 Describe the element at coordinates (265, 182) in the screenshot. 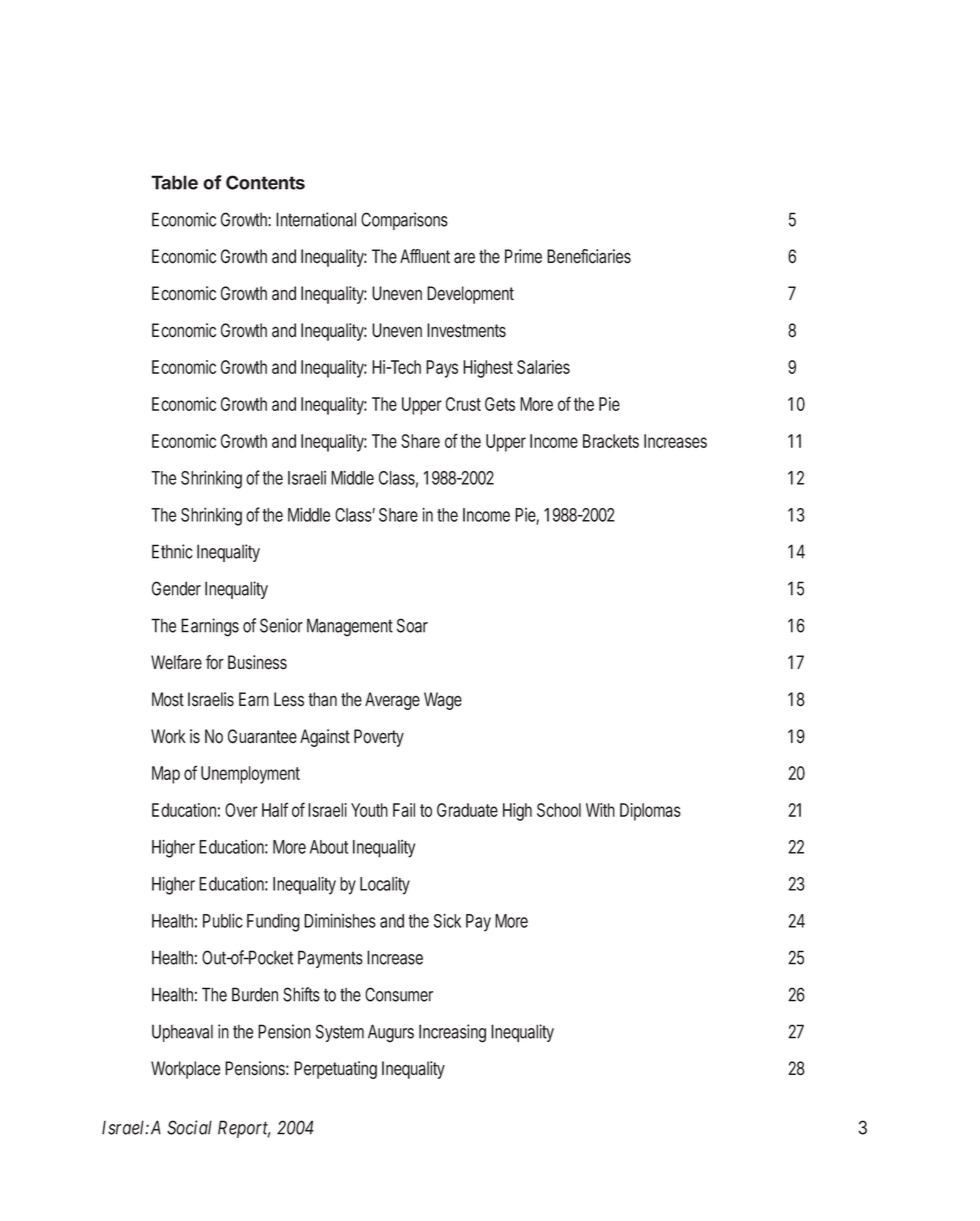

I see `Contents` at that location.
